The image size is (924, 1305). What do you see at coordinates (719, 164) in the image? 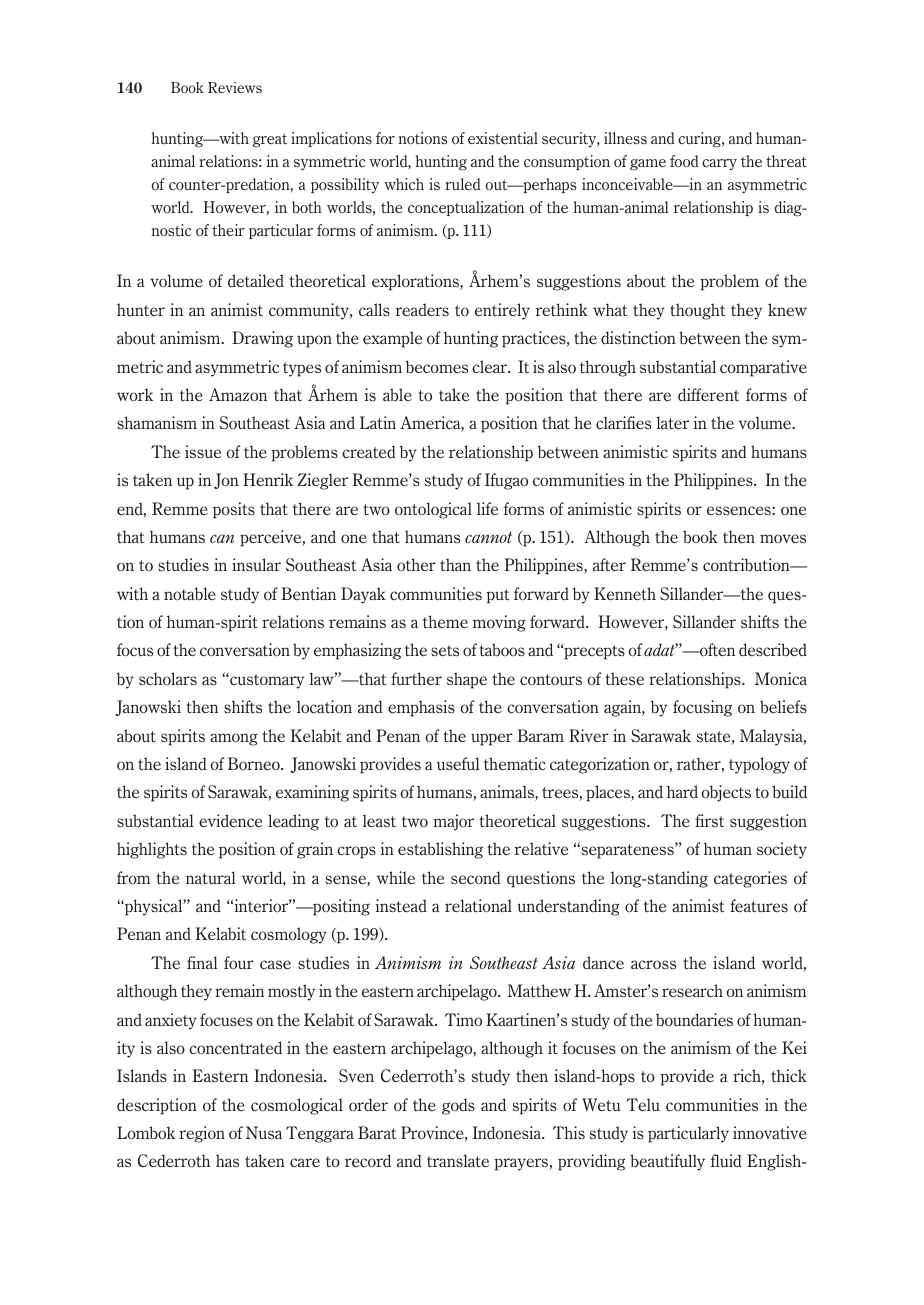
I see `carry` at bounding box center [719, 164].
